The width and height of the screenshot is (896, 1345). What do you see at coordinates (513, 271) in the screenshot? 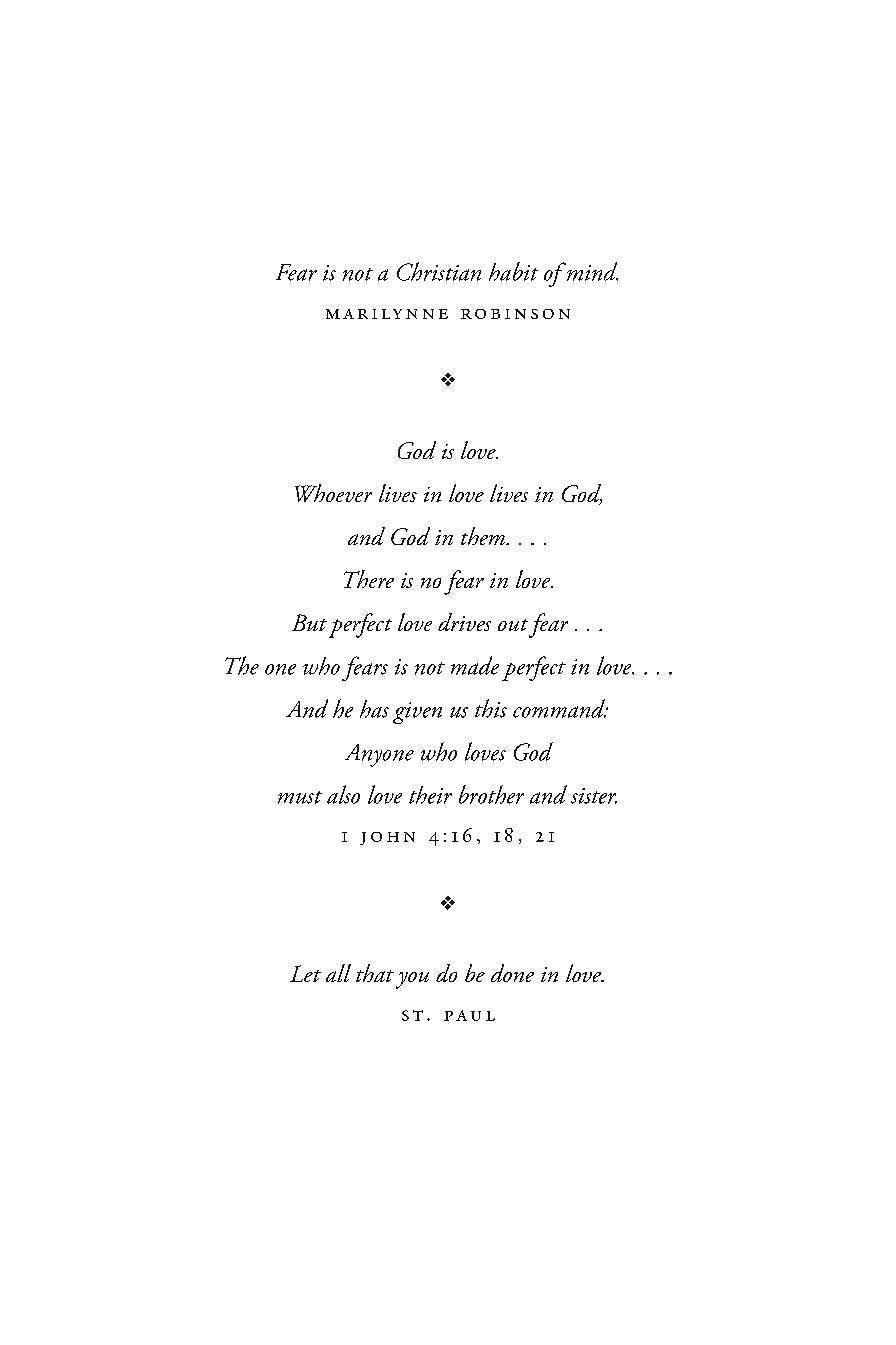
I see `habit` at bounding box center [513, 271].
